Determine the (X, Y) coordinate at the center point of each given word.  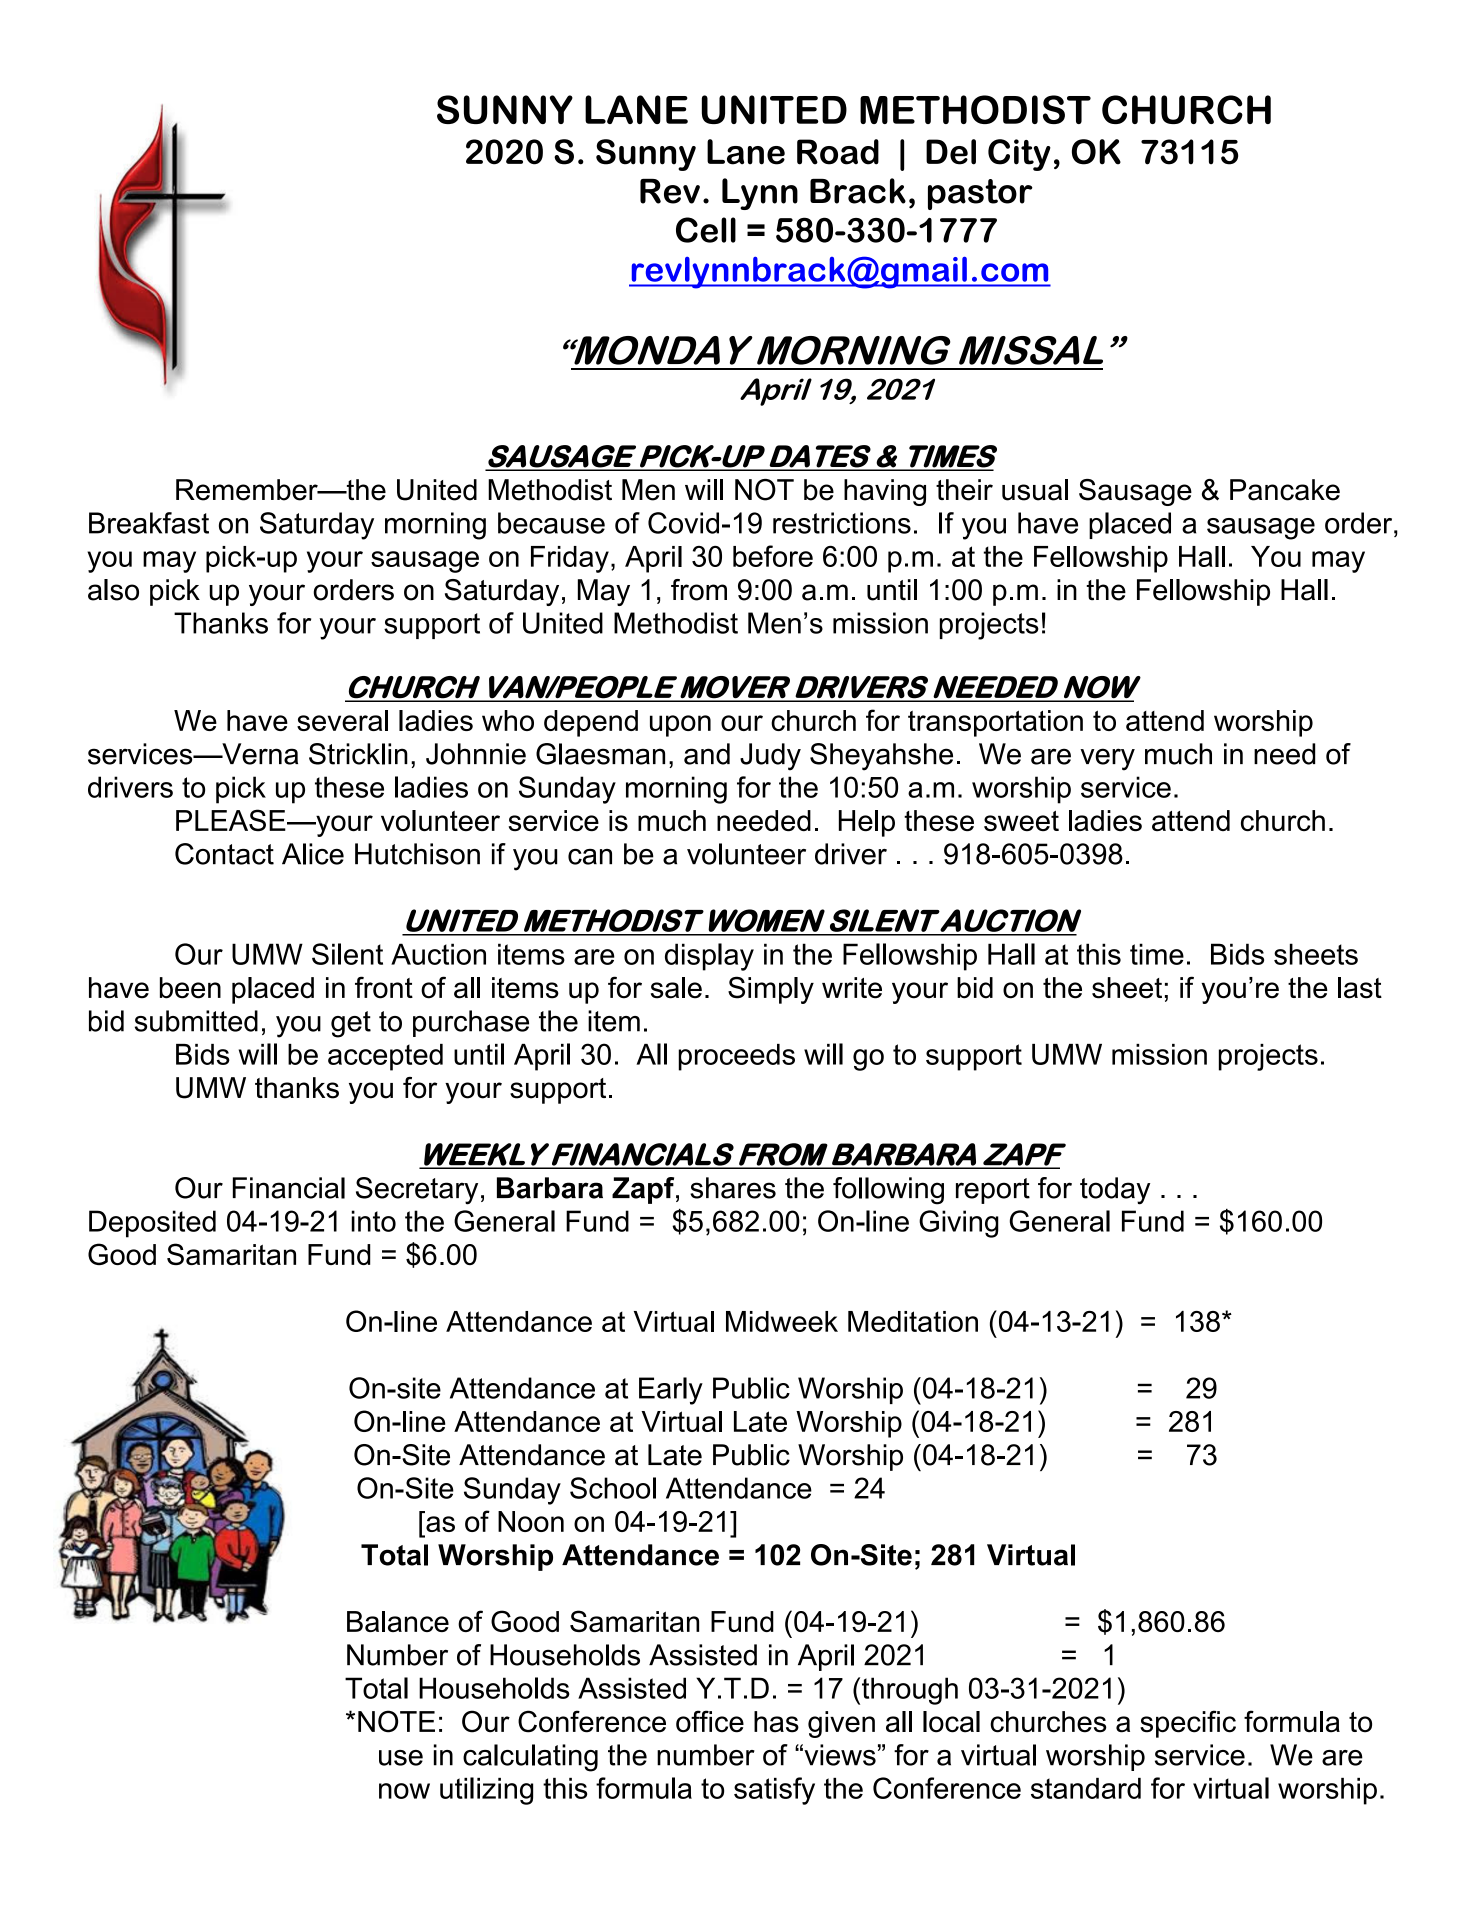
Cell (706, 230)
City (1019, 155)
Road (838, 152)
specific (1188, 1724)
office (710, 1721)
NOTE (396, 1721)
